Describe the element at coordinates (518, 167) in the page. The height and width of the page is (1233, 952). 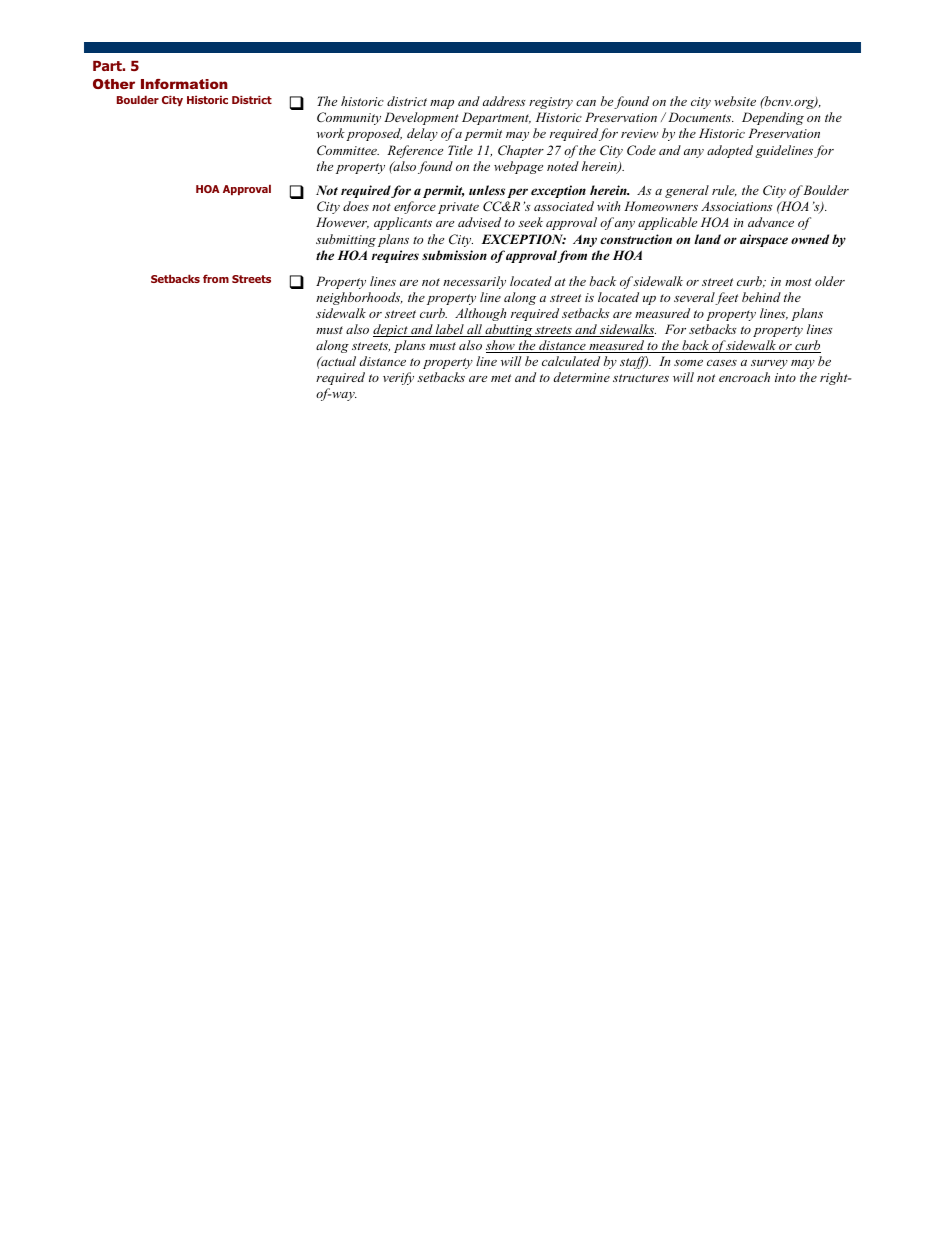
I see `webpage` at that location.
